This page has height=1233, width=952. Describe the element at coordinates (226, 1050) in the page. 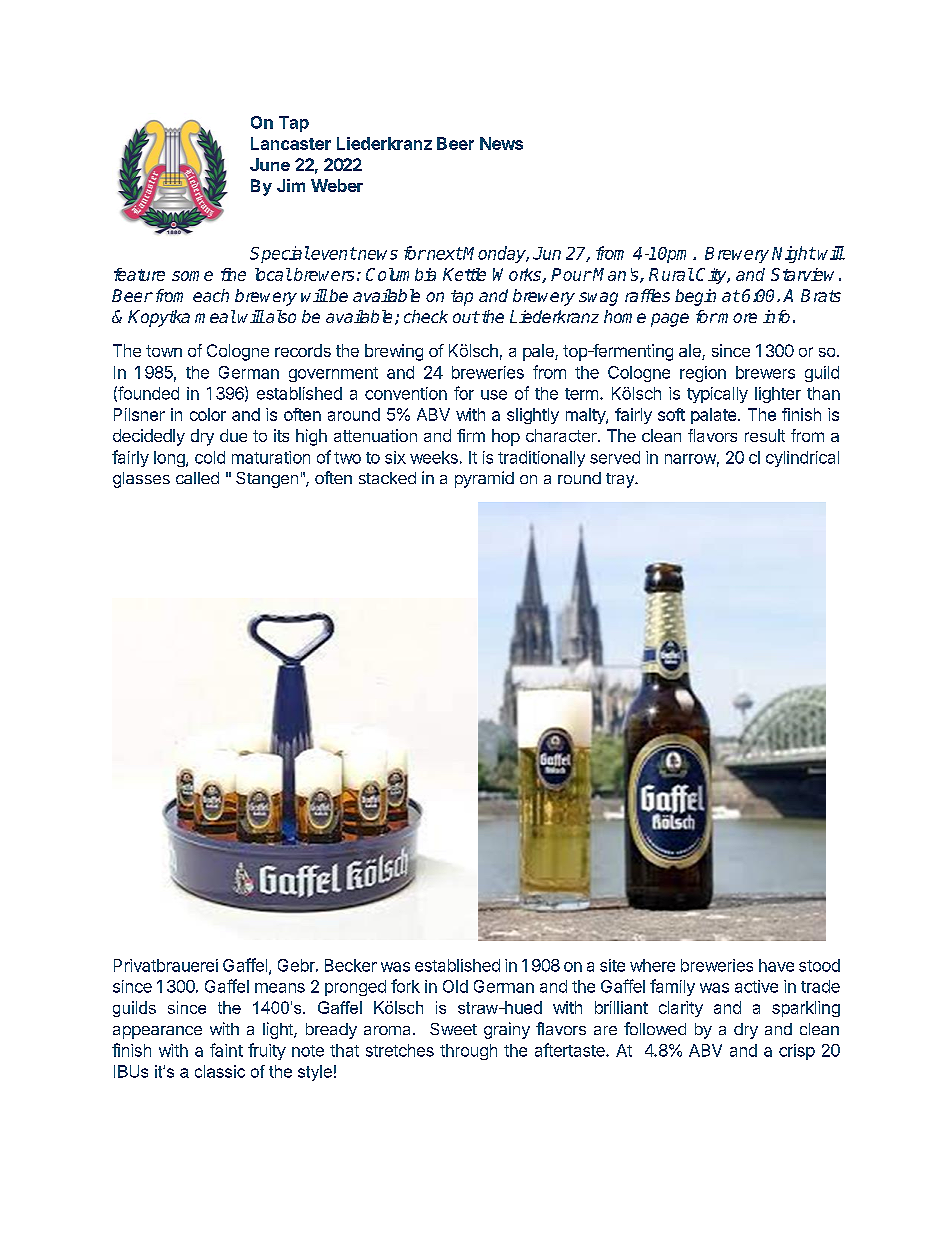

I see `faint` at that location.
